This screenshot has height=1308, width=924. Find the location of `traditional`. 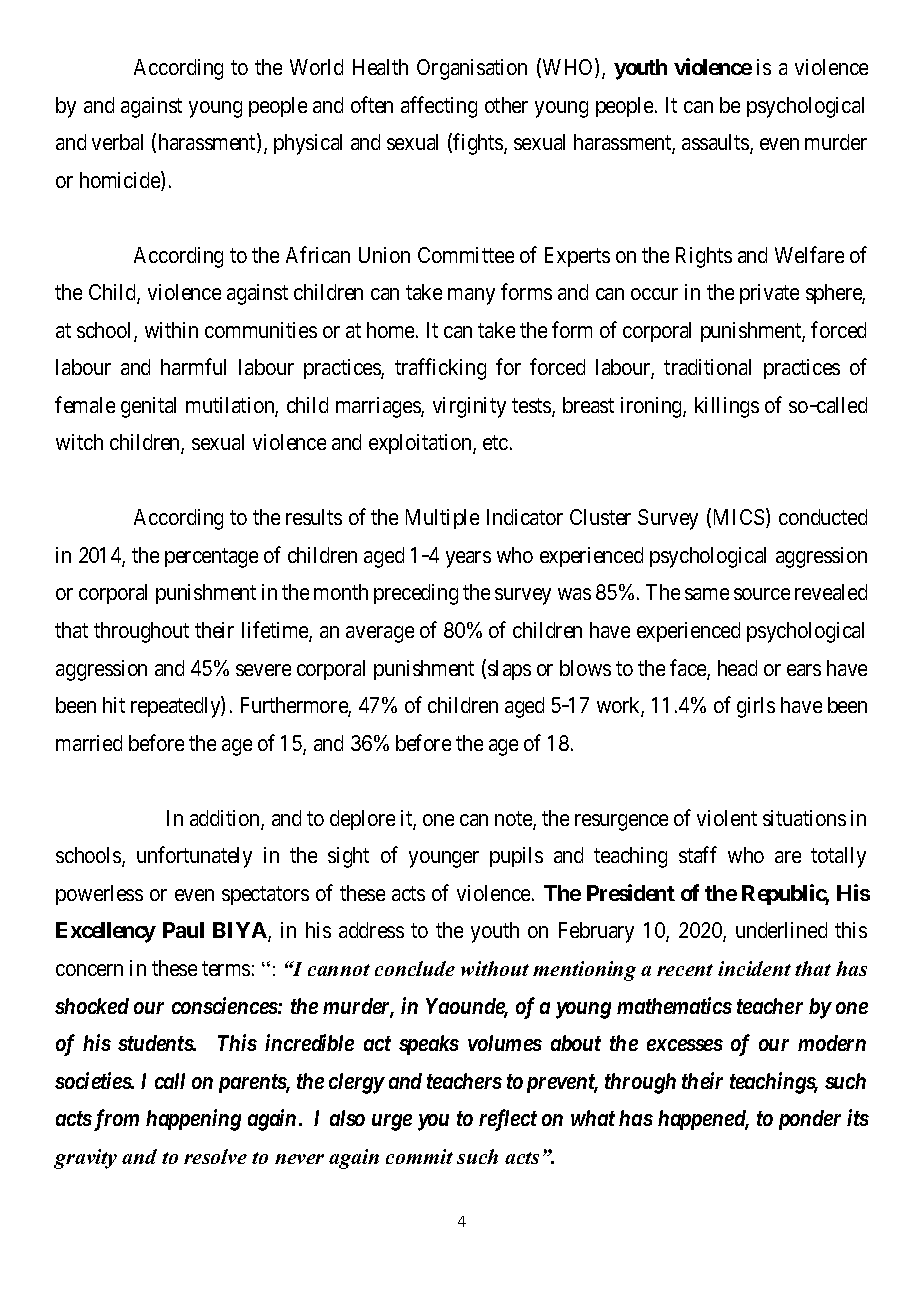

traditional is located at coordinates (707, 367).
